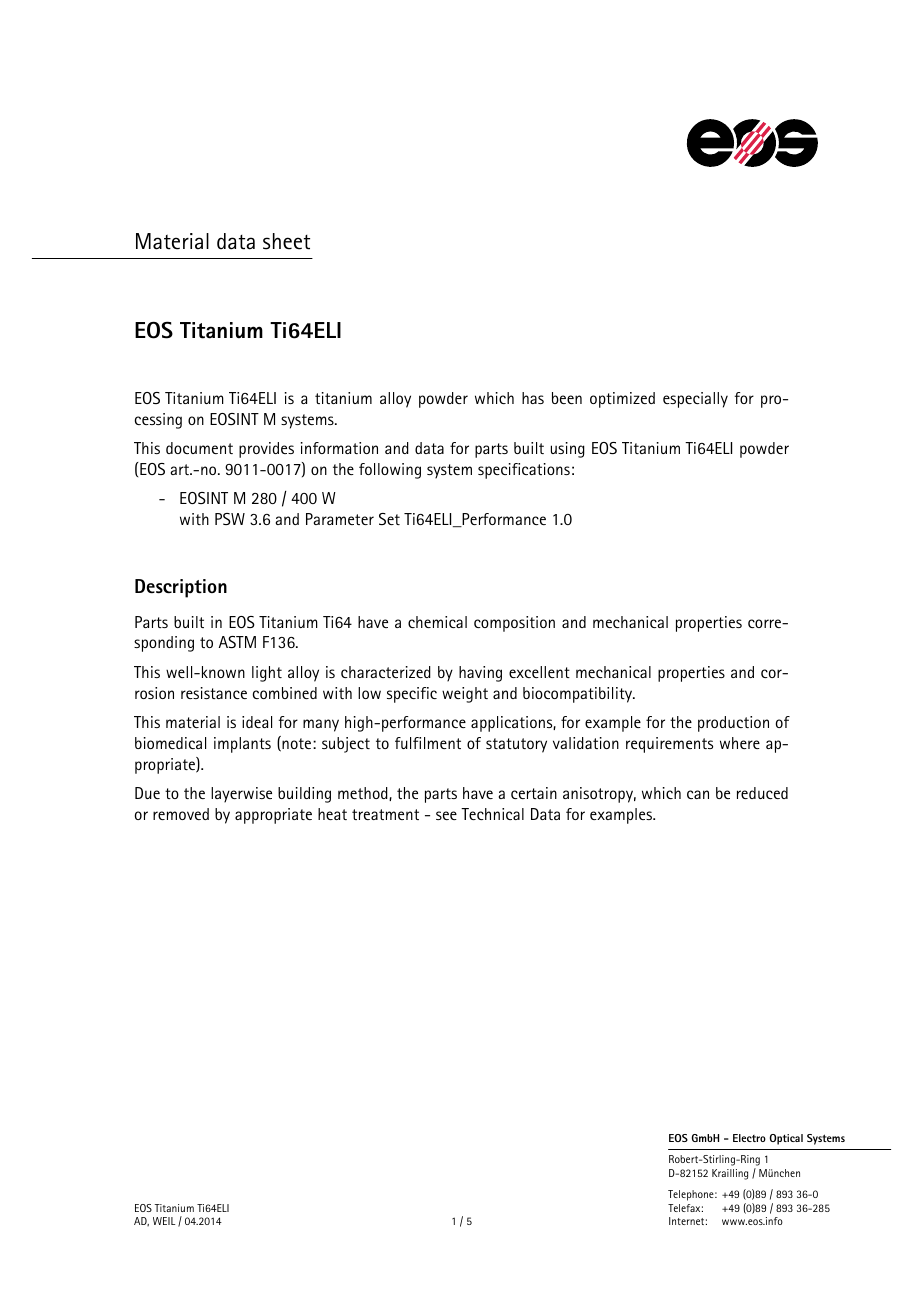 This image has height=1308, width=924. Describe the element at coordinates (622, 400) in the image. I see `optimized` at that location.
